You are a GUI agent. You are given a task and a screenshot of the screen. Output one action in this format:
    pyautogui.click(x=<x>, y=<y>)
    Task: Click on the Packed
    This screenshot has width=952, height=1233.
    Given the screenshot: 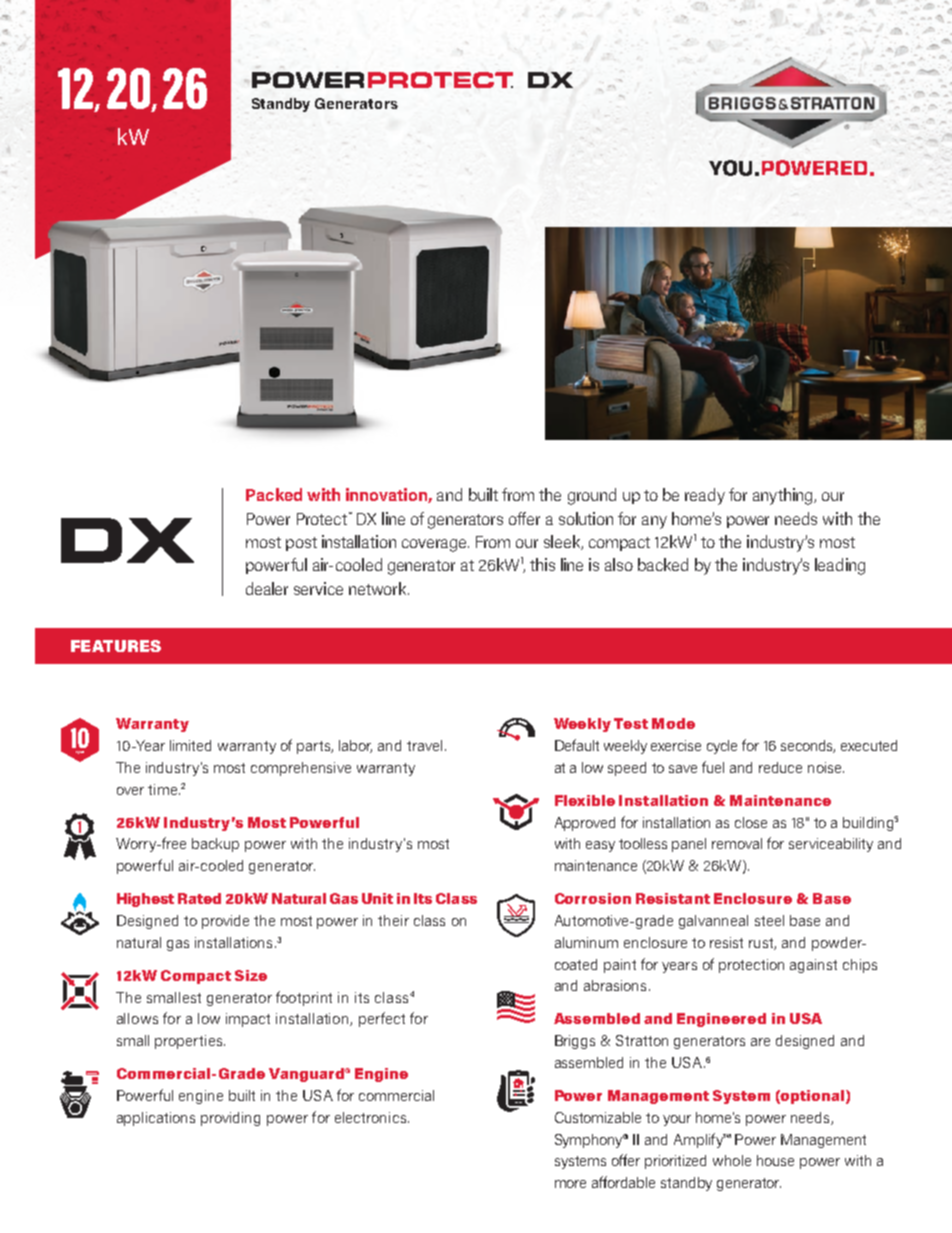 What is the action you would take?
    pyautogui.click(x=274, y=494)
